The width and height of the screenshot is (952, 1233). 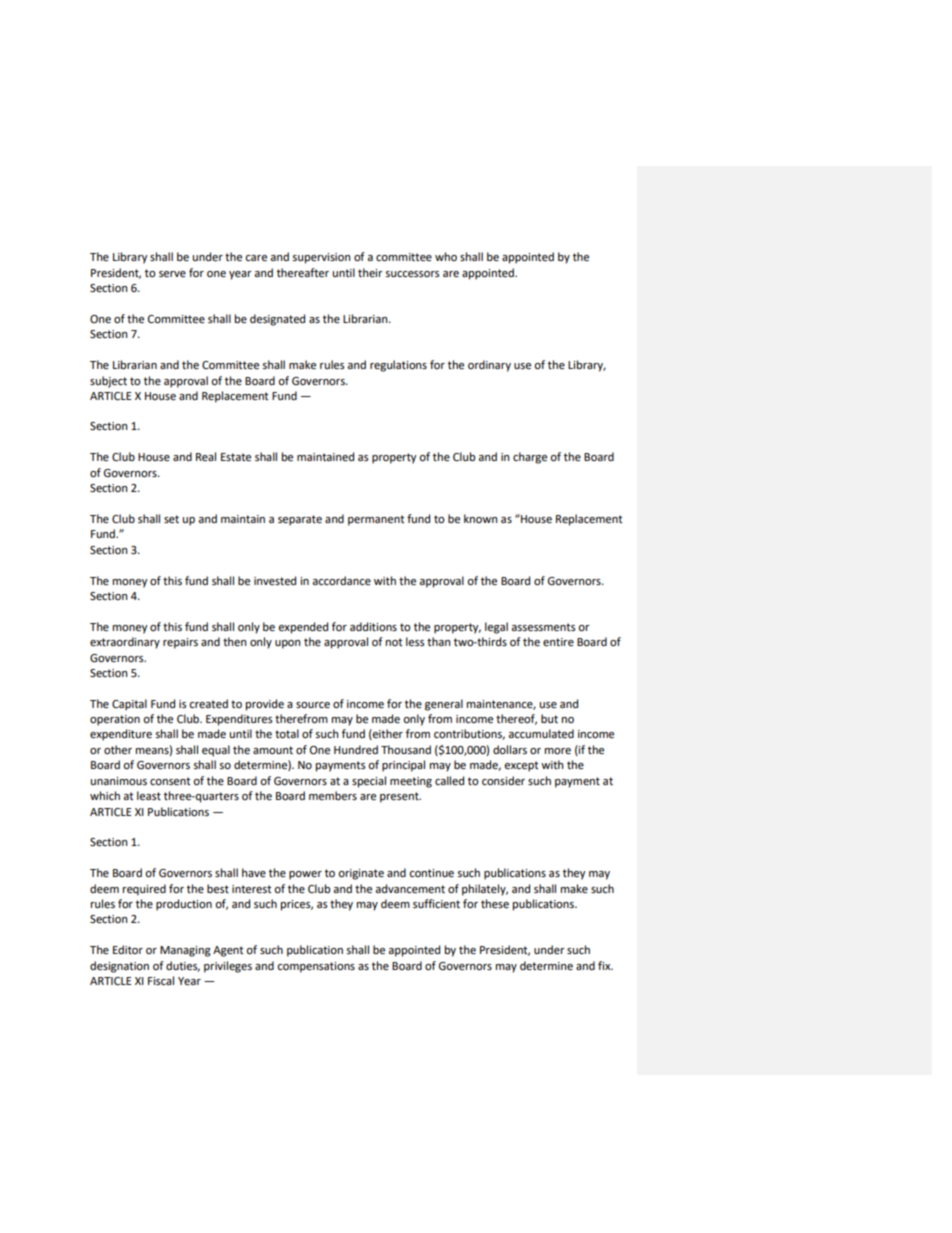 I want to click on serve, so click(x=172, y=274).
